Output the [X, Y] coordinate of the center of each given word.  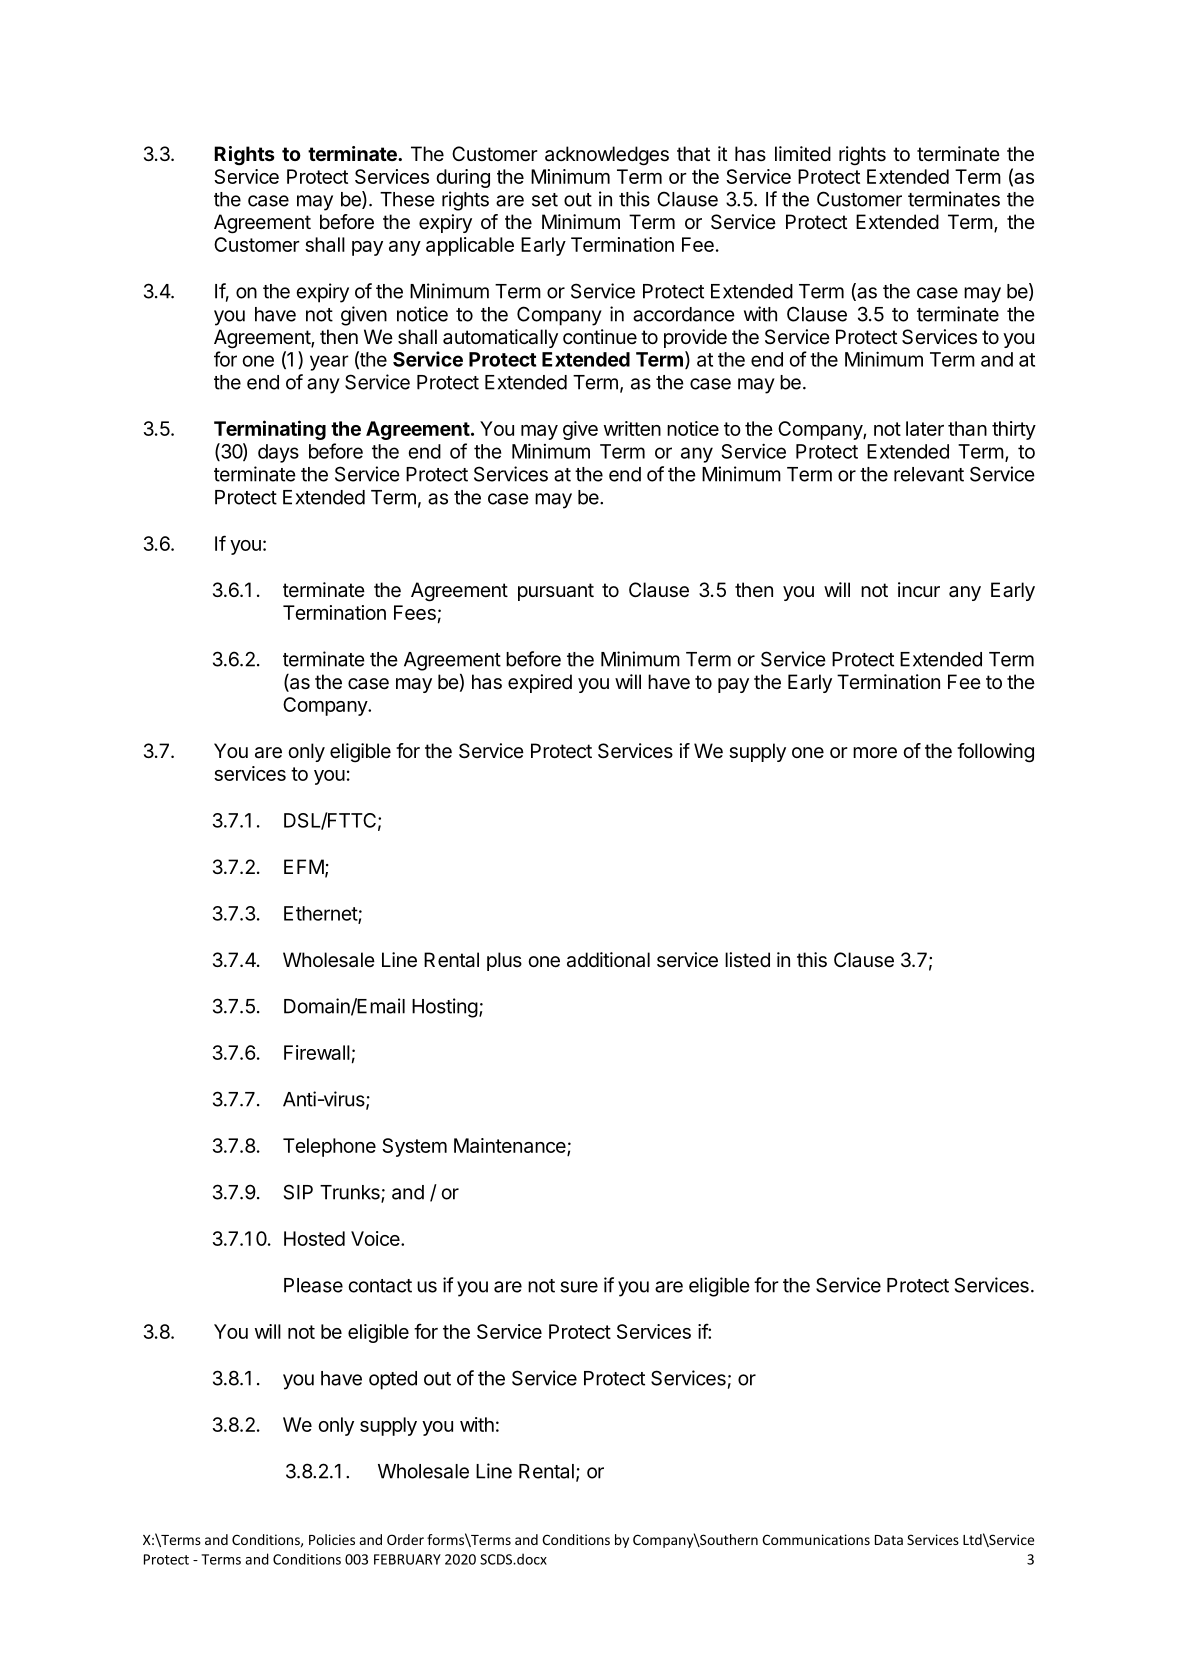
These [407, 199]
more [875, 753]
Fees [415, 612]
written [632, 428]
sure [579, 1287]
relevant [929, 474]
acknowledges [607, 156]
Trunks [351, 1193]
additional [608, 960]
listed [747, 960]
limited [803, 153]
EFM [304, 866]
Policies [332, 1539]
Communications [816, 1539]
